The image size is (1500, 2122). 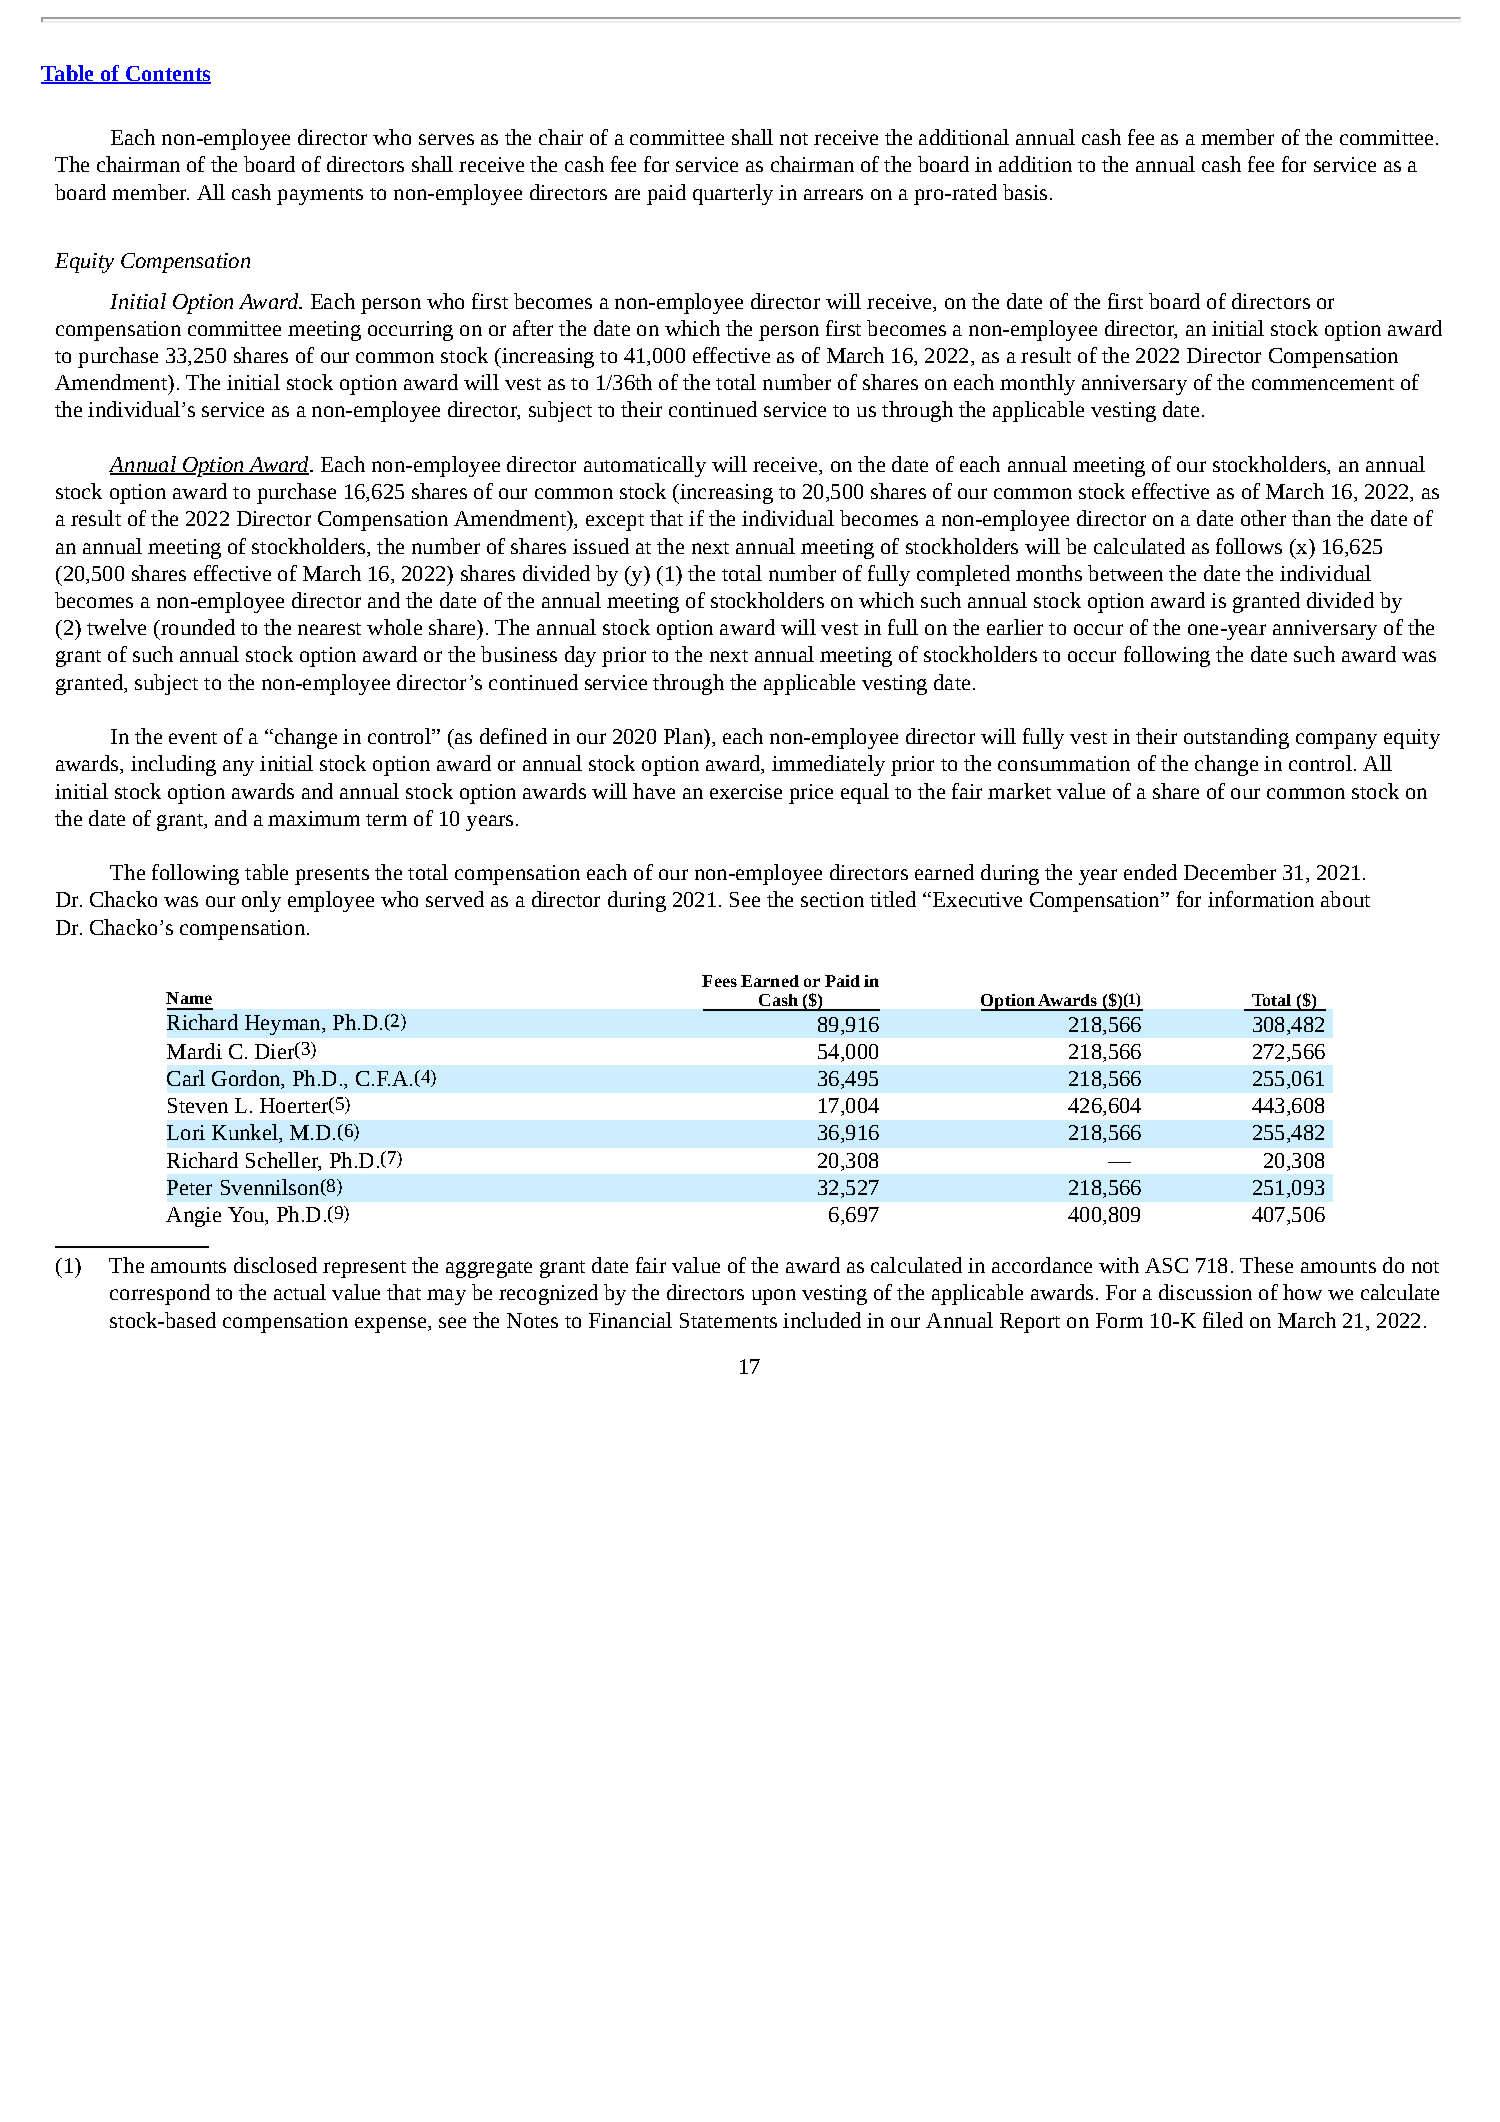 I want to click on commencement, so click(x=1323, y=384).
